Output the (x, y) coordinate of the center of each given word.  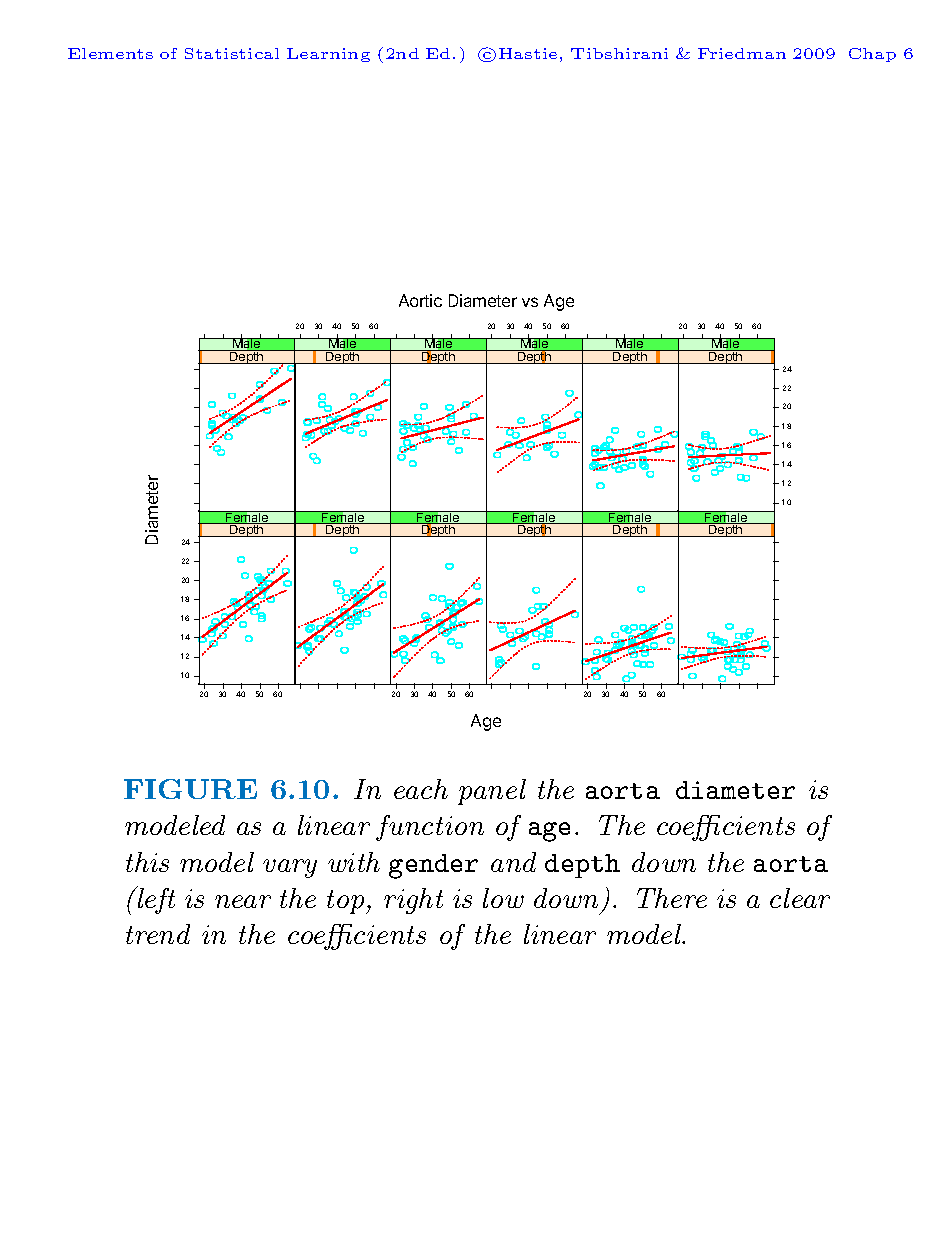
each (421, 789)
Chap (872, 55)
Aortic (420, 300)
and (513, 862)
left (155, 900)
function (430, 828)
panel (492, 792)
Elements (110, 53)
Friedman (742, 53)
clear (800, 898)
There (672, 898)
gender (433, 866)
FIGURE (190, 789)
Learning (328, 55)
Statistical (232, 53)
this (147, 862)
